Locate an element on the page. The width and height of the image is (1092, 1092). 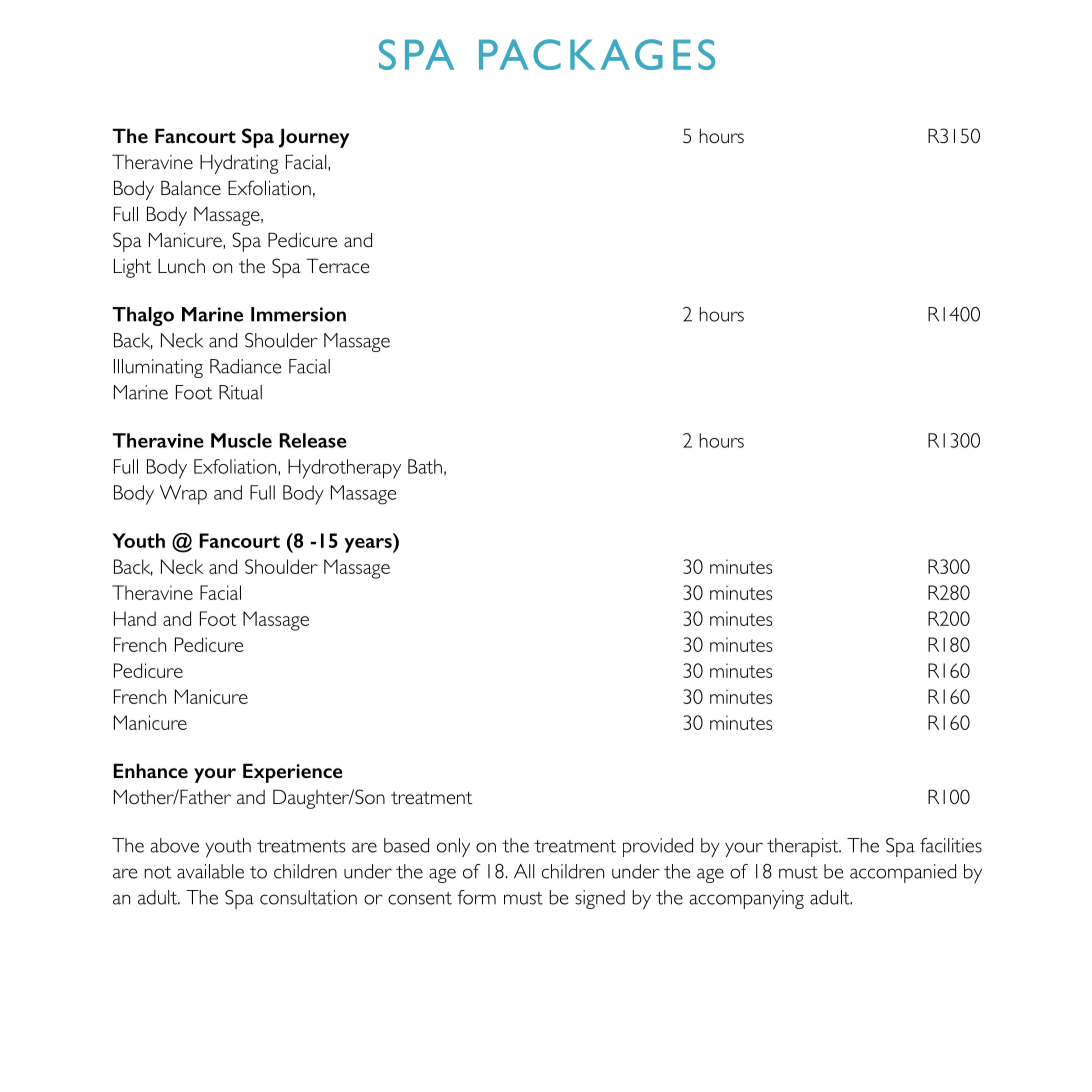
therapist is located at coordinates (804, 847).
